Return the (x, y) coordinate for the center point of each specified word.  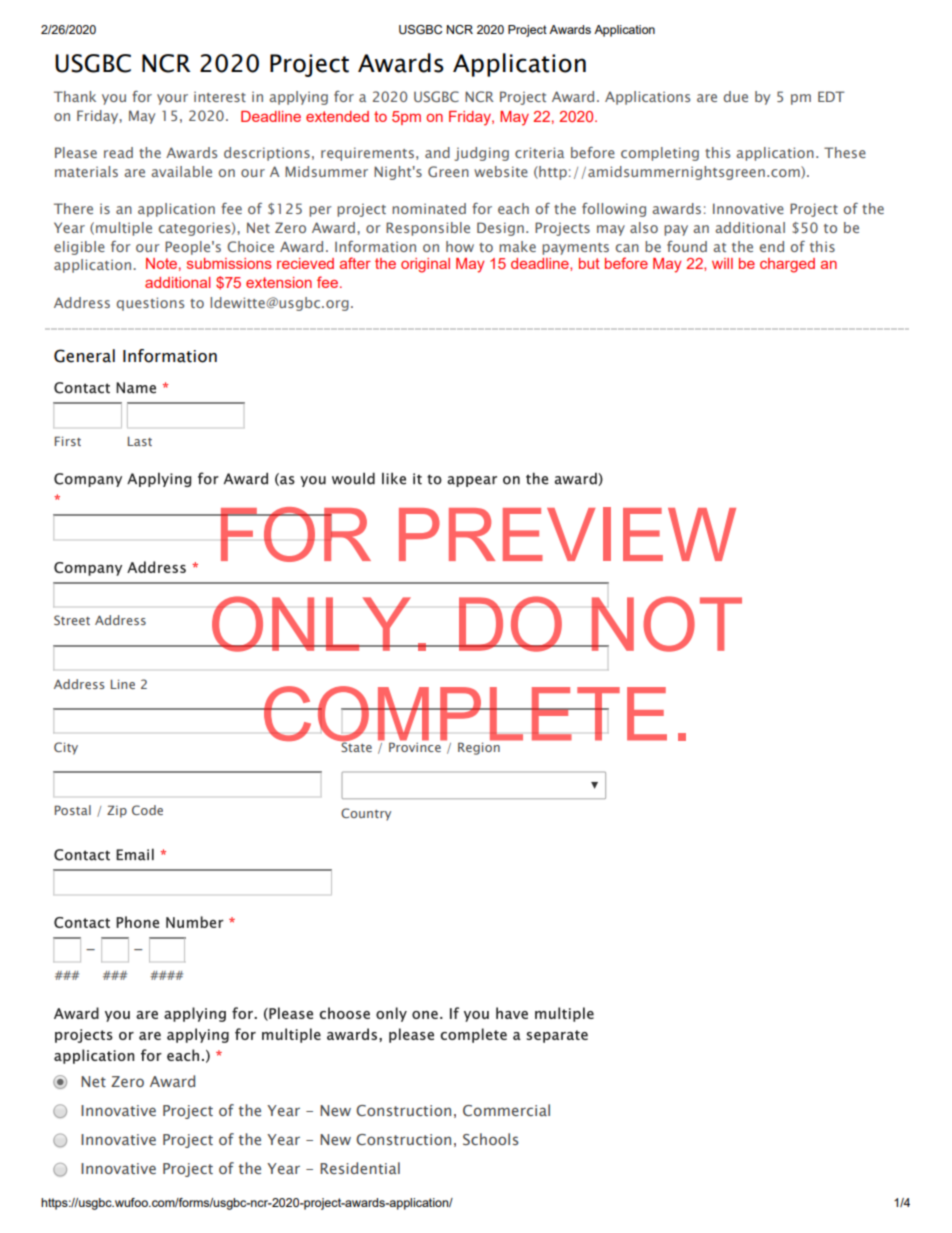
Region (480, 747)
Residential (360, 1168)
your (172, 99)
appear (472, 481)
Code (147, 810)
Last (140, 441)
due (736, 96)
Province (416, 746)
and (437, 152)
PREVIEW (567, 534)
